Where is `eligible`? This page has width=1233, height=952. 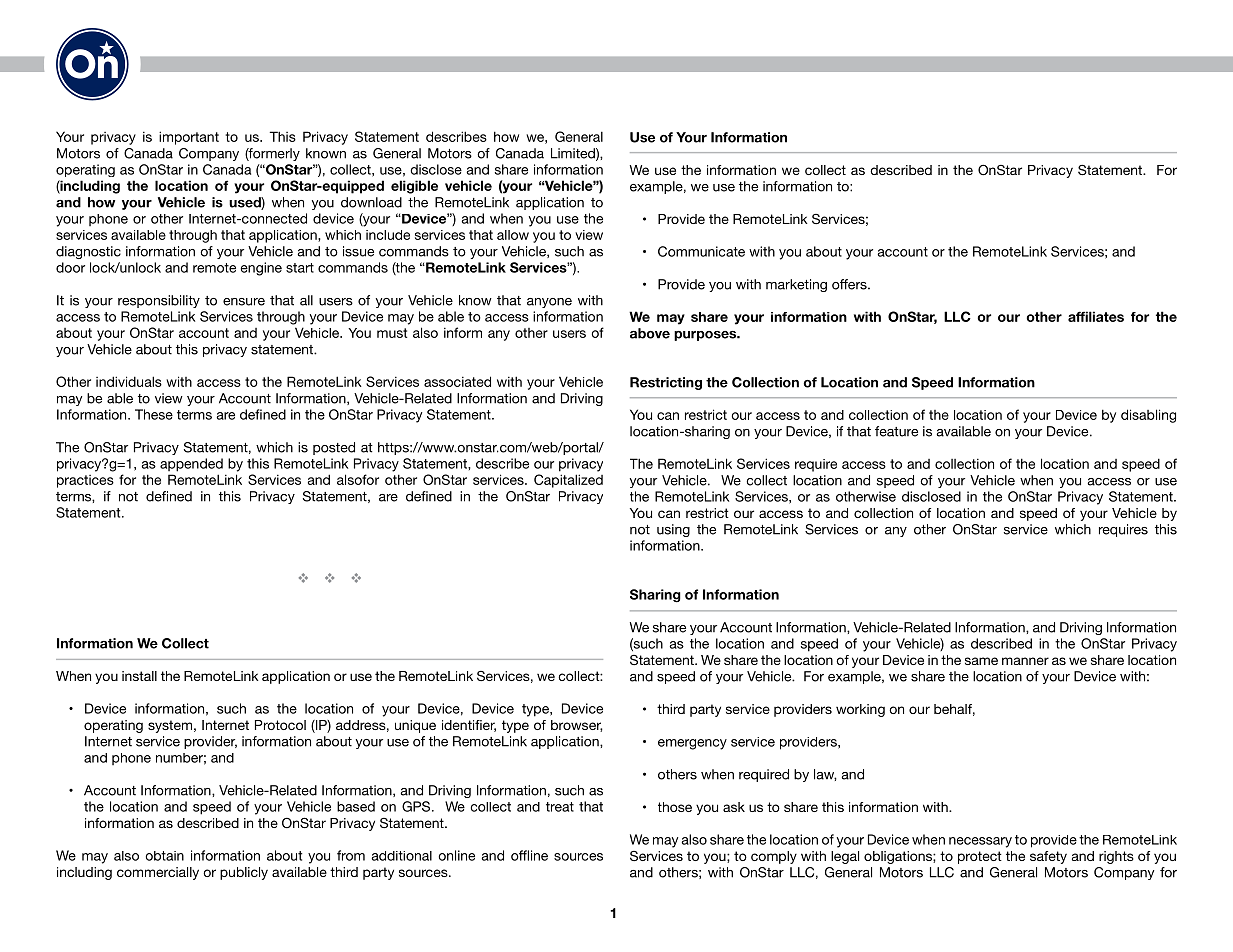 eligible is located at coordinates (414, 187).
